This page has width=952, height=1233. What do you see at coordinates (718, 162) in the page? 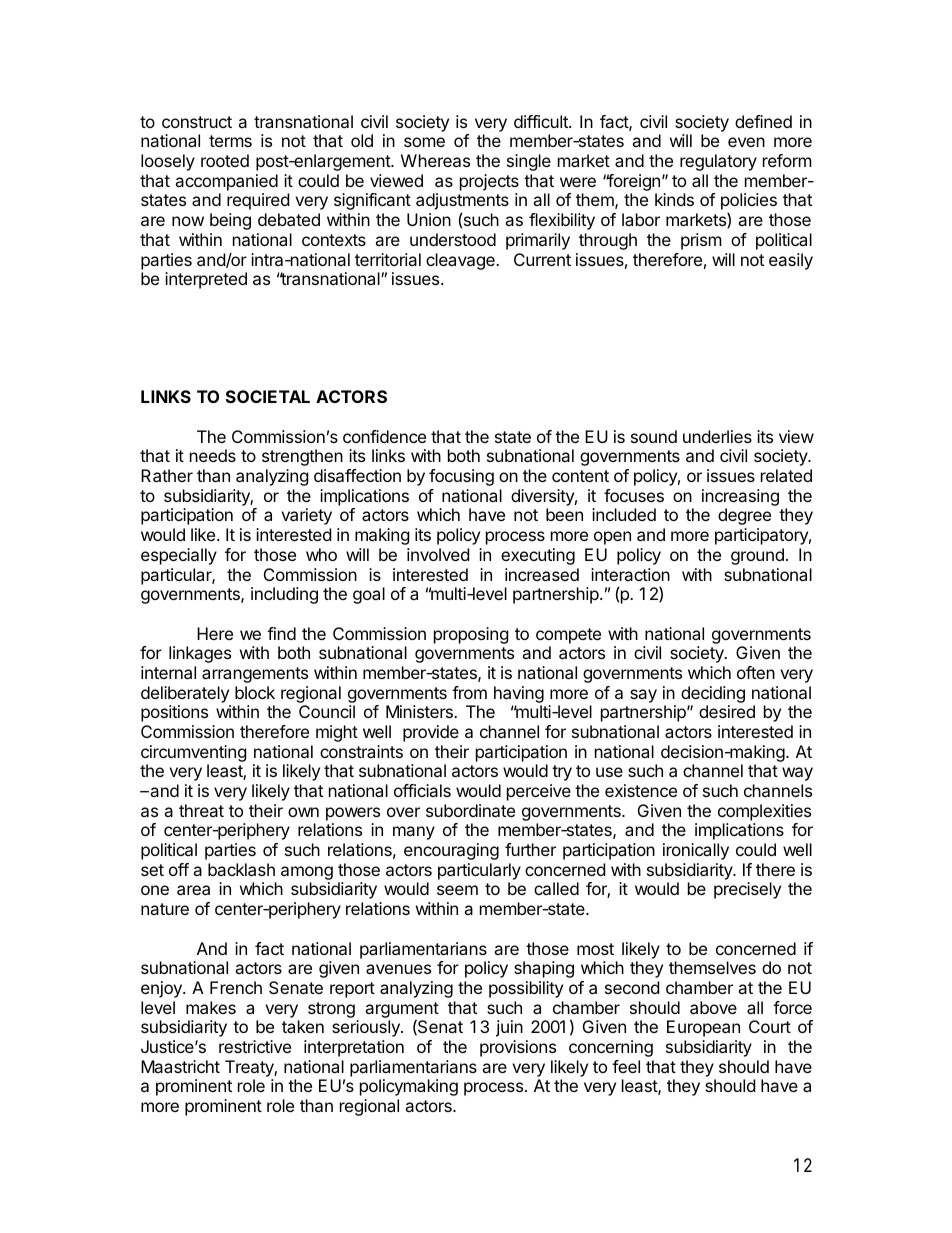
I see `regulatory` at bounding box center [718, 162].
